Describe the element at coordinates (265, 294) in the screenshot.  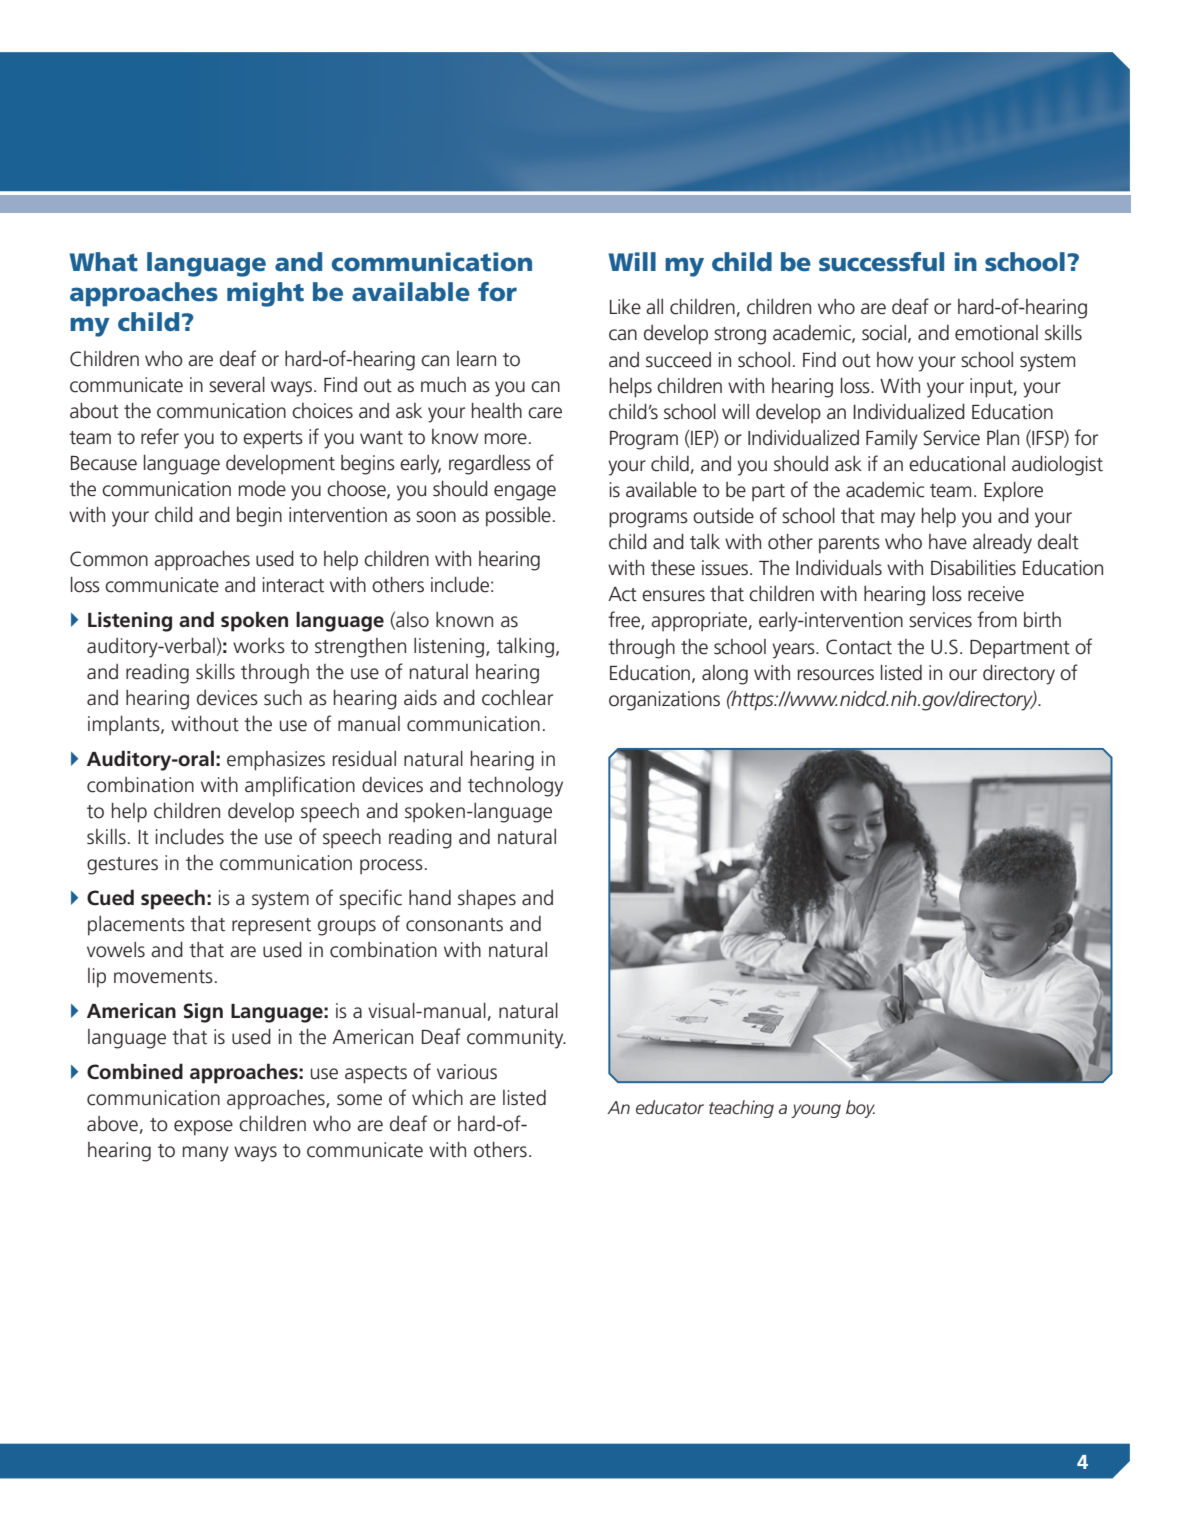
I see `might` at that location.
